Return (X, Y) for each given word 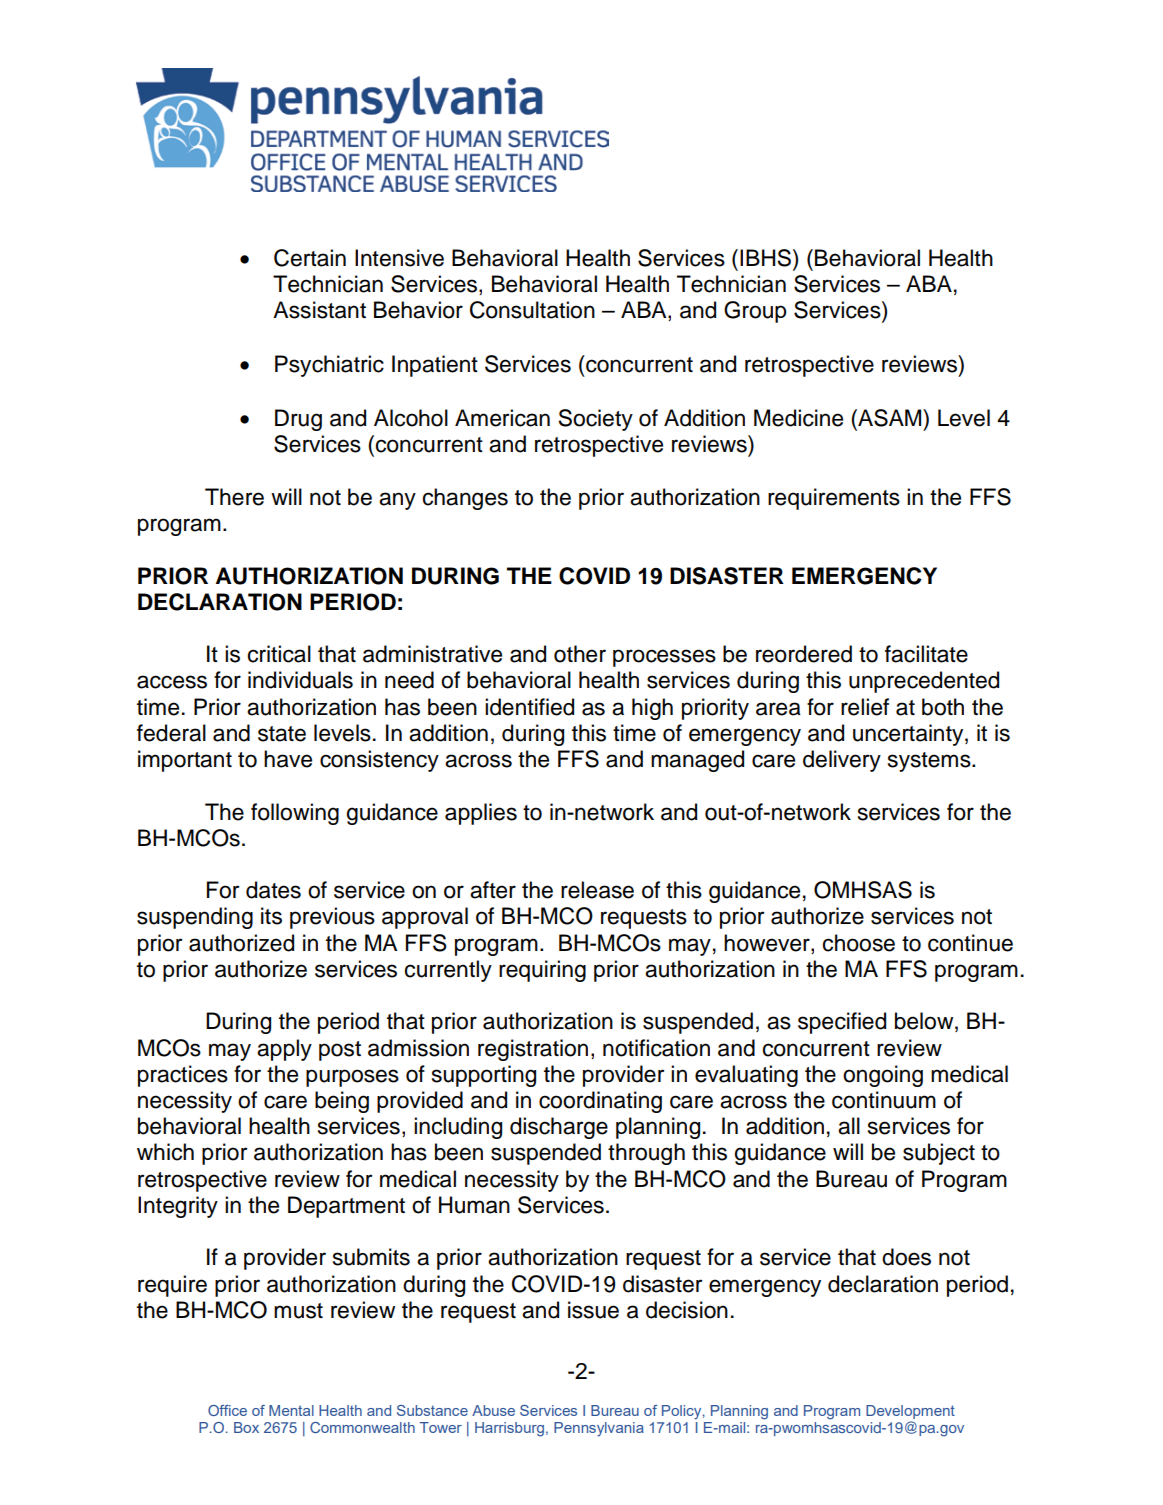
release (597, 890)
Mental (291, 1410)
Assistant (319, 310)
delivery (842, 761)
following (295, 814)
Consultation (532, 310)
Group (755, 312)
